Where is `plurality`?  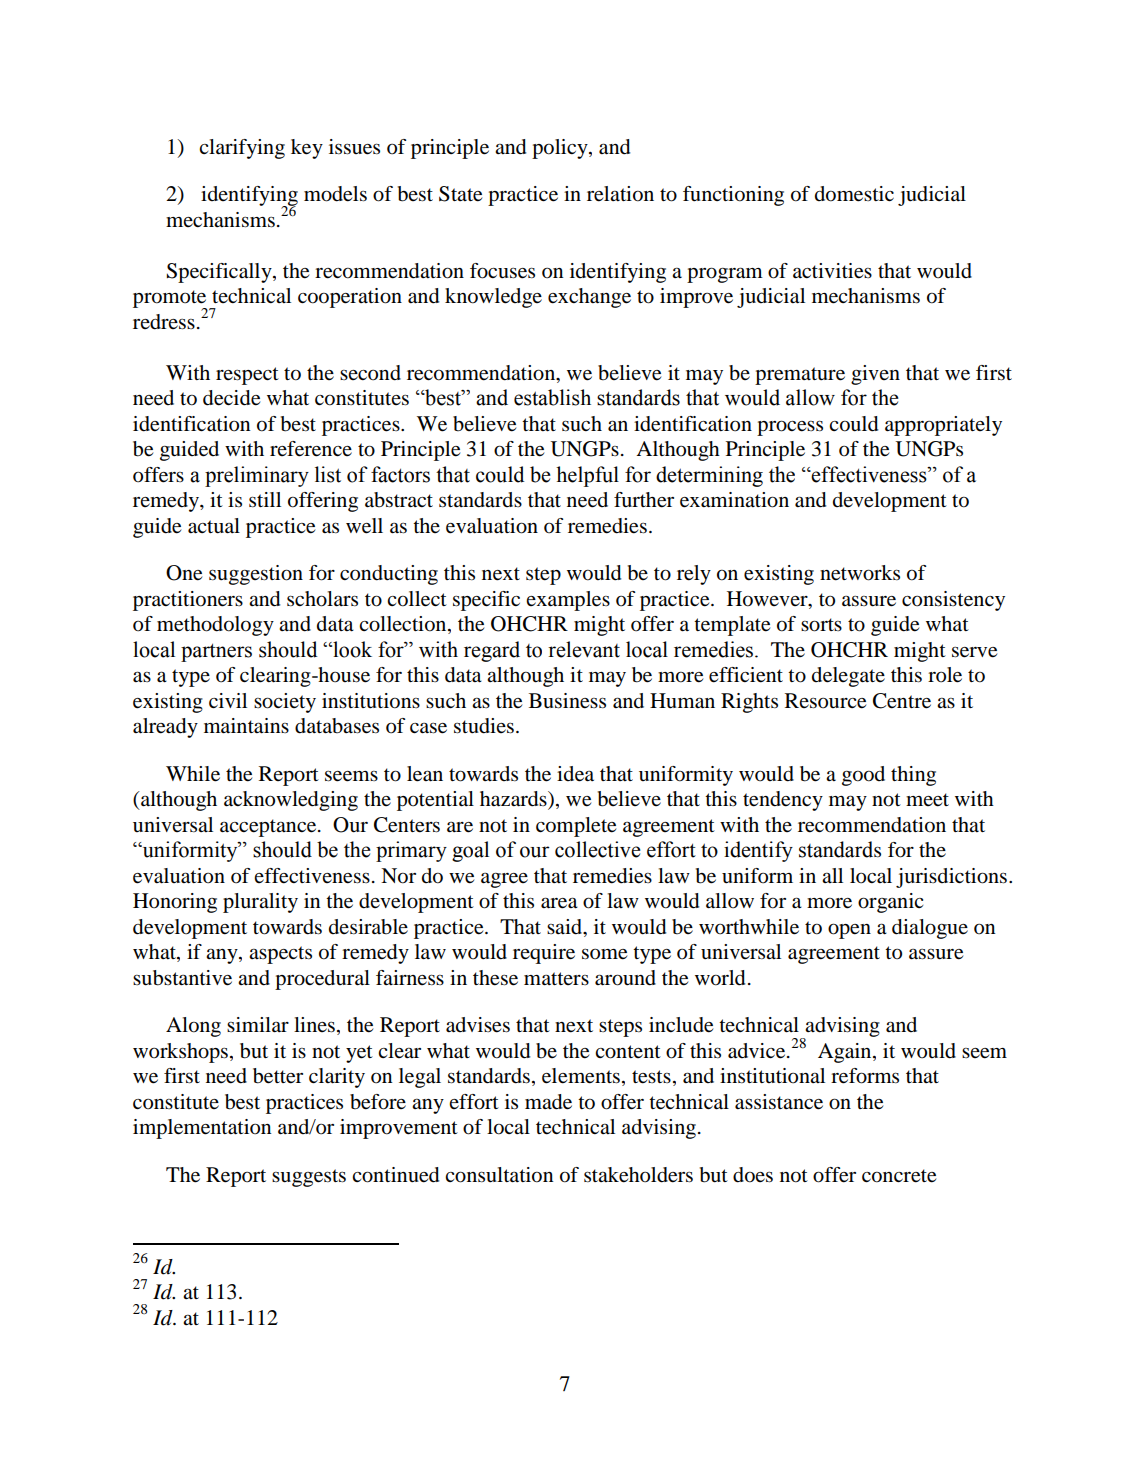 plurality is located at coordinates (260, 903).
